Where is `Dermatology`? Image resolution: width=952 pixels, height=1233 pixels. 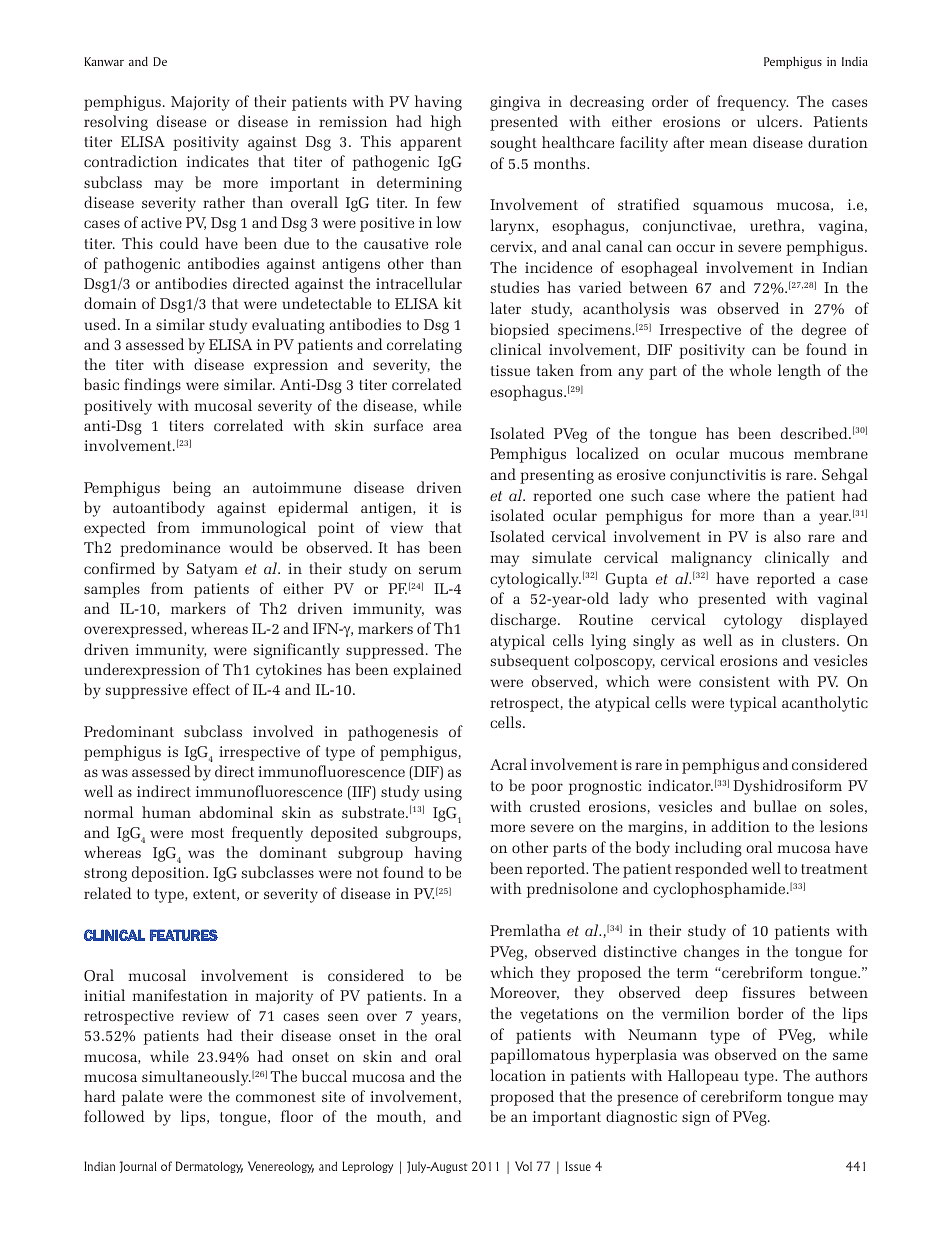
Dermatology is located at coordinates (209, 1167).
